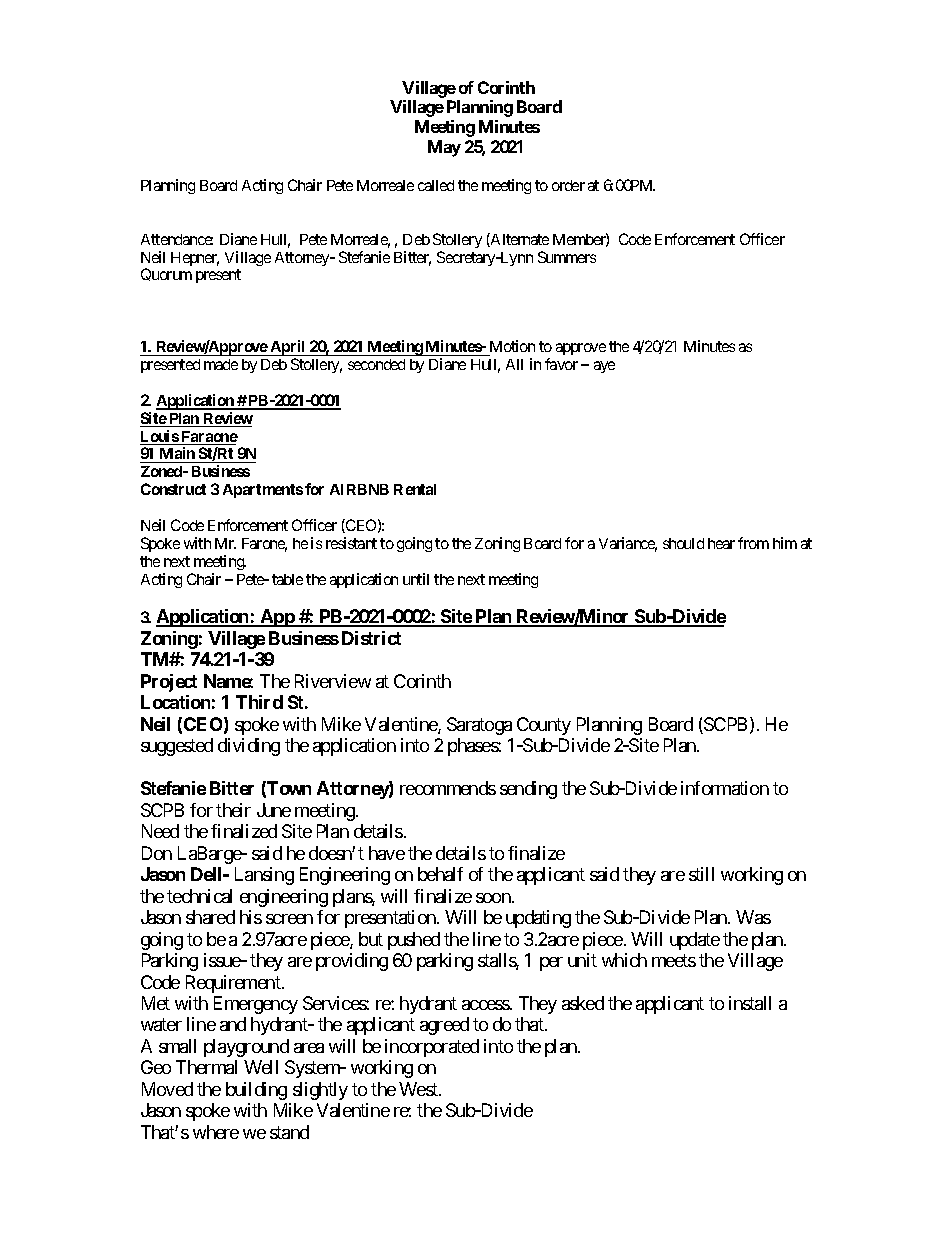  I want to click on until, so click(416, 579).
